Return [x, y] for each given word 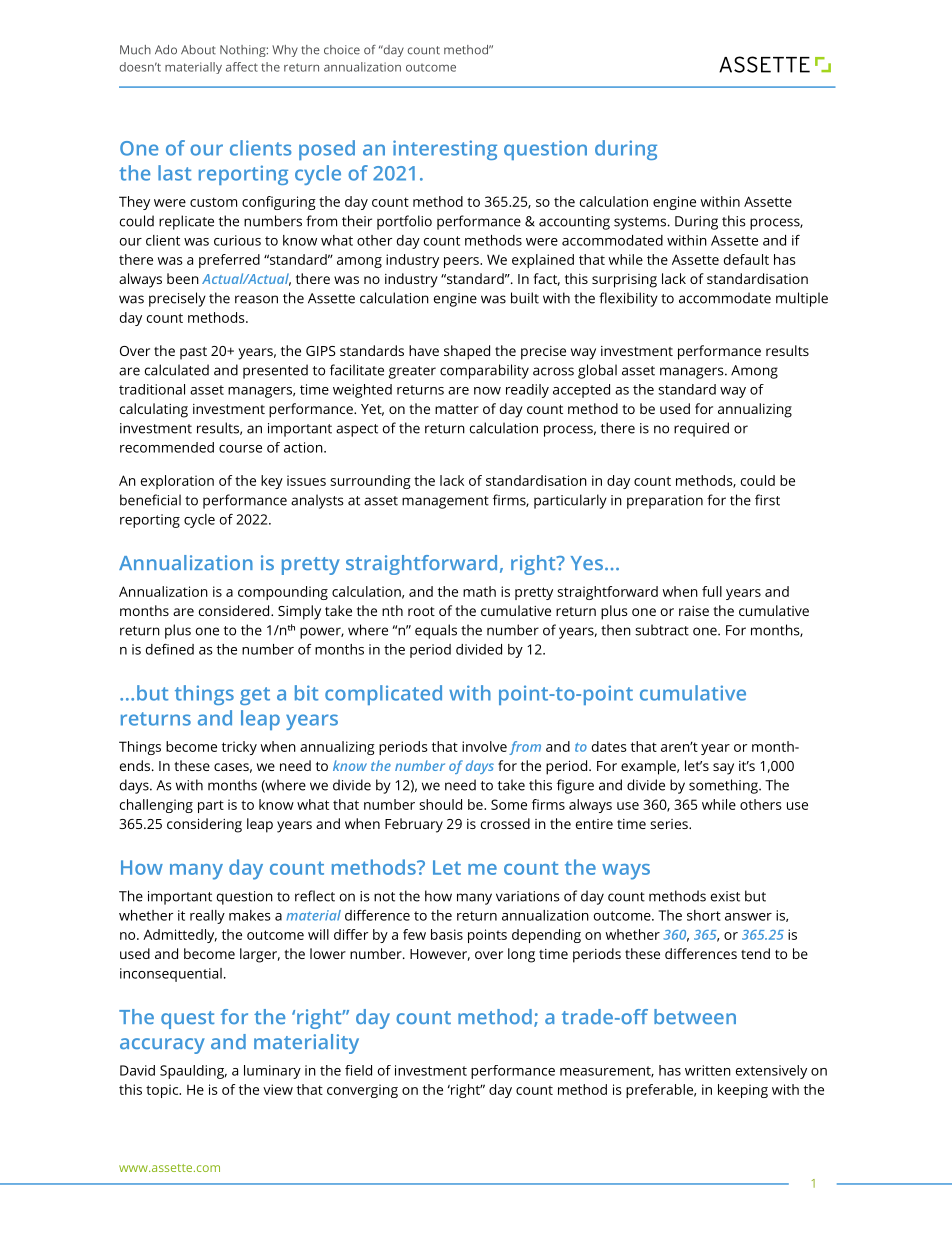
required [701, 429]
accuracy [162, 1046]
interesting [445, 150]
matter [457, 409]
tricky [239, 748]
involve [484, 746]
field [358, 1070]
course [240, 449]
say [723, 769]
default [746, 259]
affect [242, 67]
